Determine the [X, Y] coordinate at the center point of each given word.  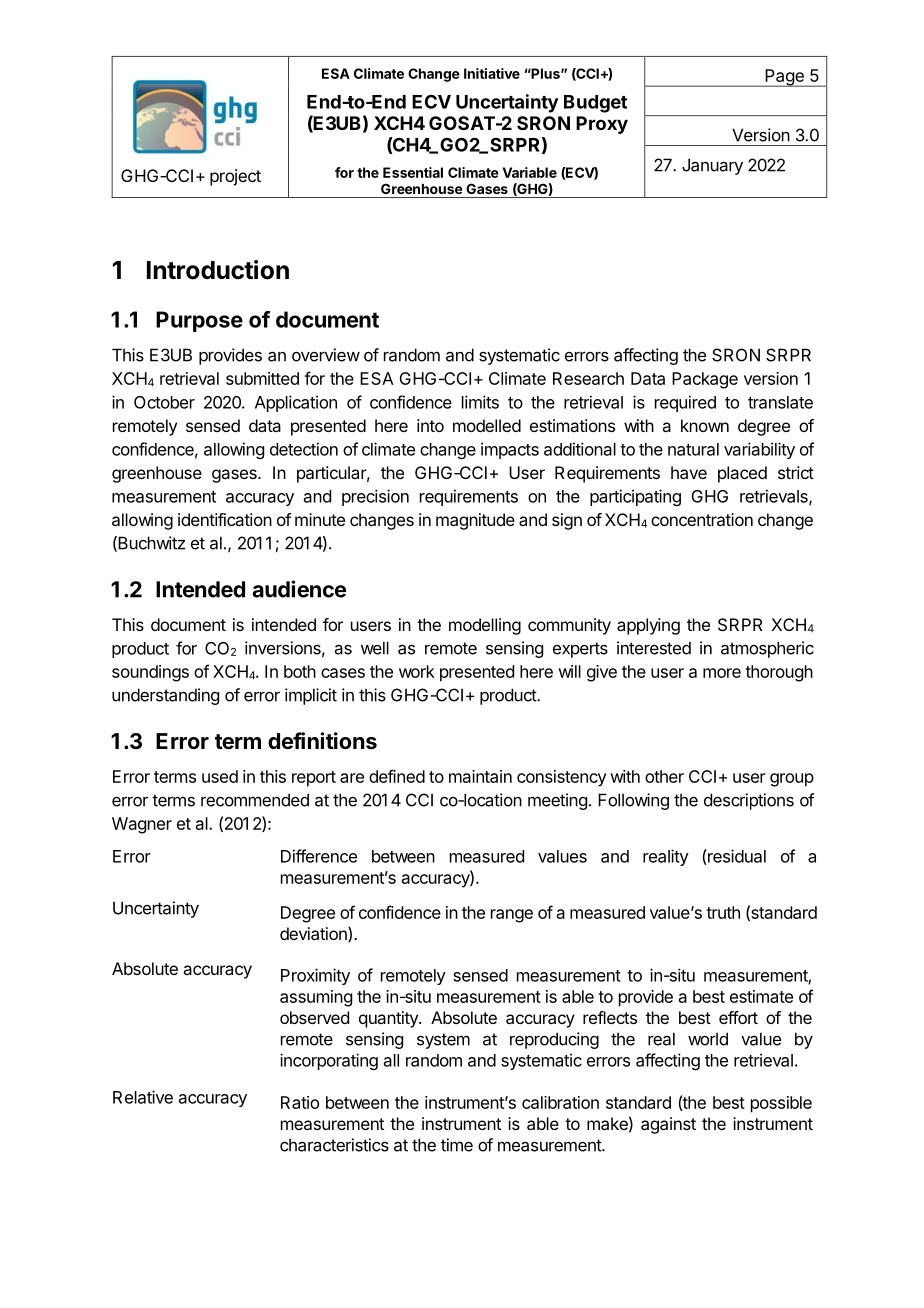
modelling [485, 626]
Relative [143, 1097]
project [235, 177]
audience [299, 589]
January [712, 166]
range [512, 916]
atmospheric [767, 649]
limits [480, 402]
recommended [255, 800]
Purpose [199, 321]
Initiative [492, 73]
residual [736, 857]
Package [705, 380]
